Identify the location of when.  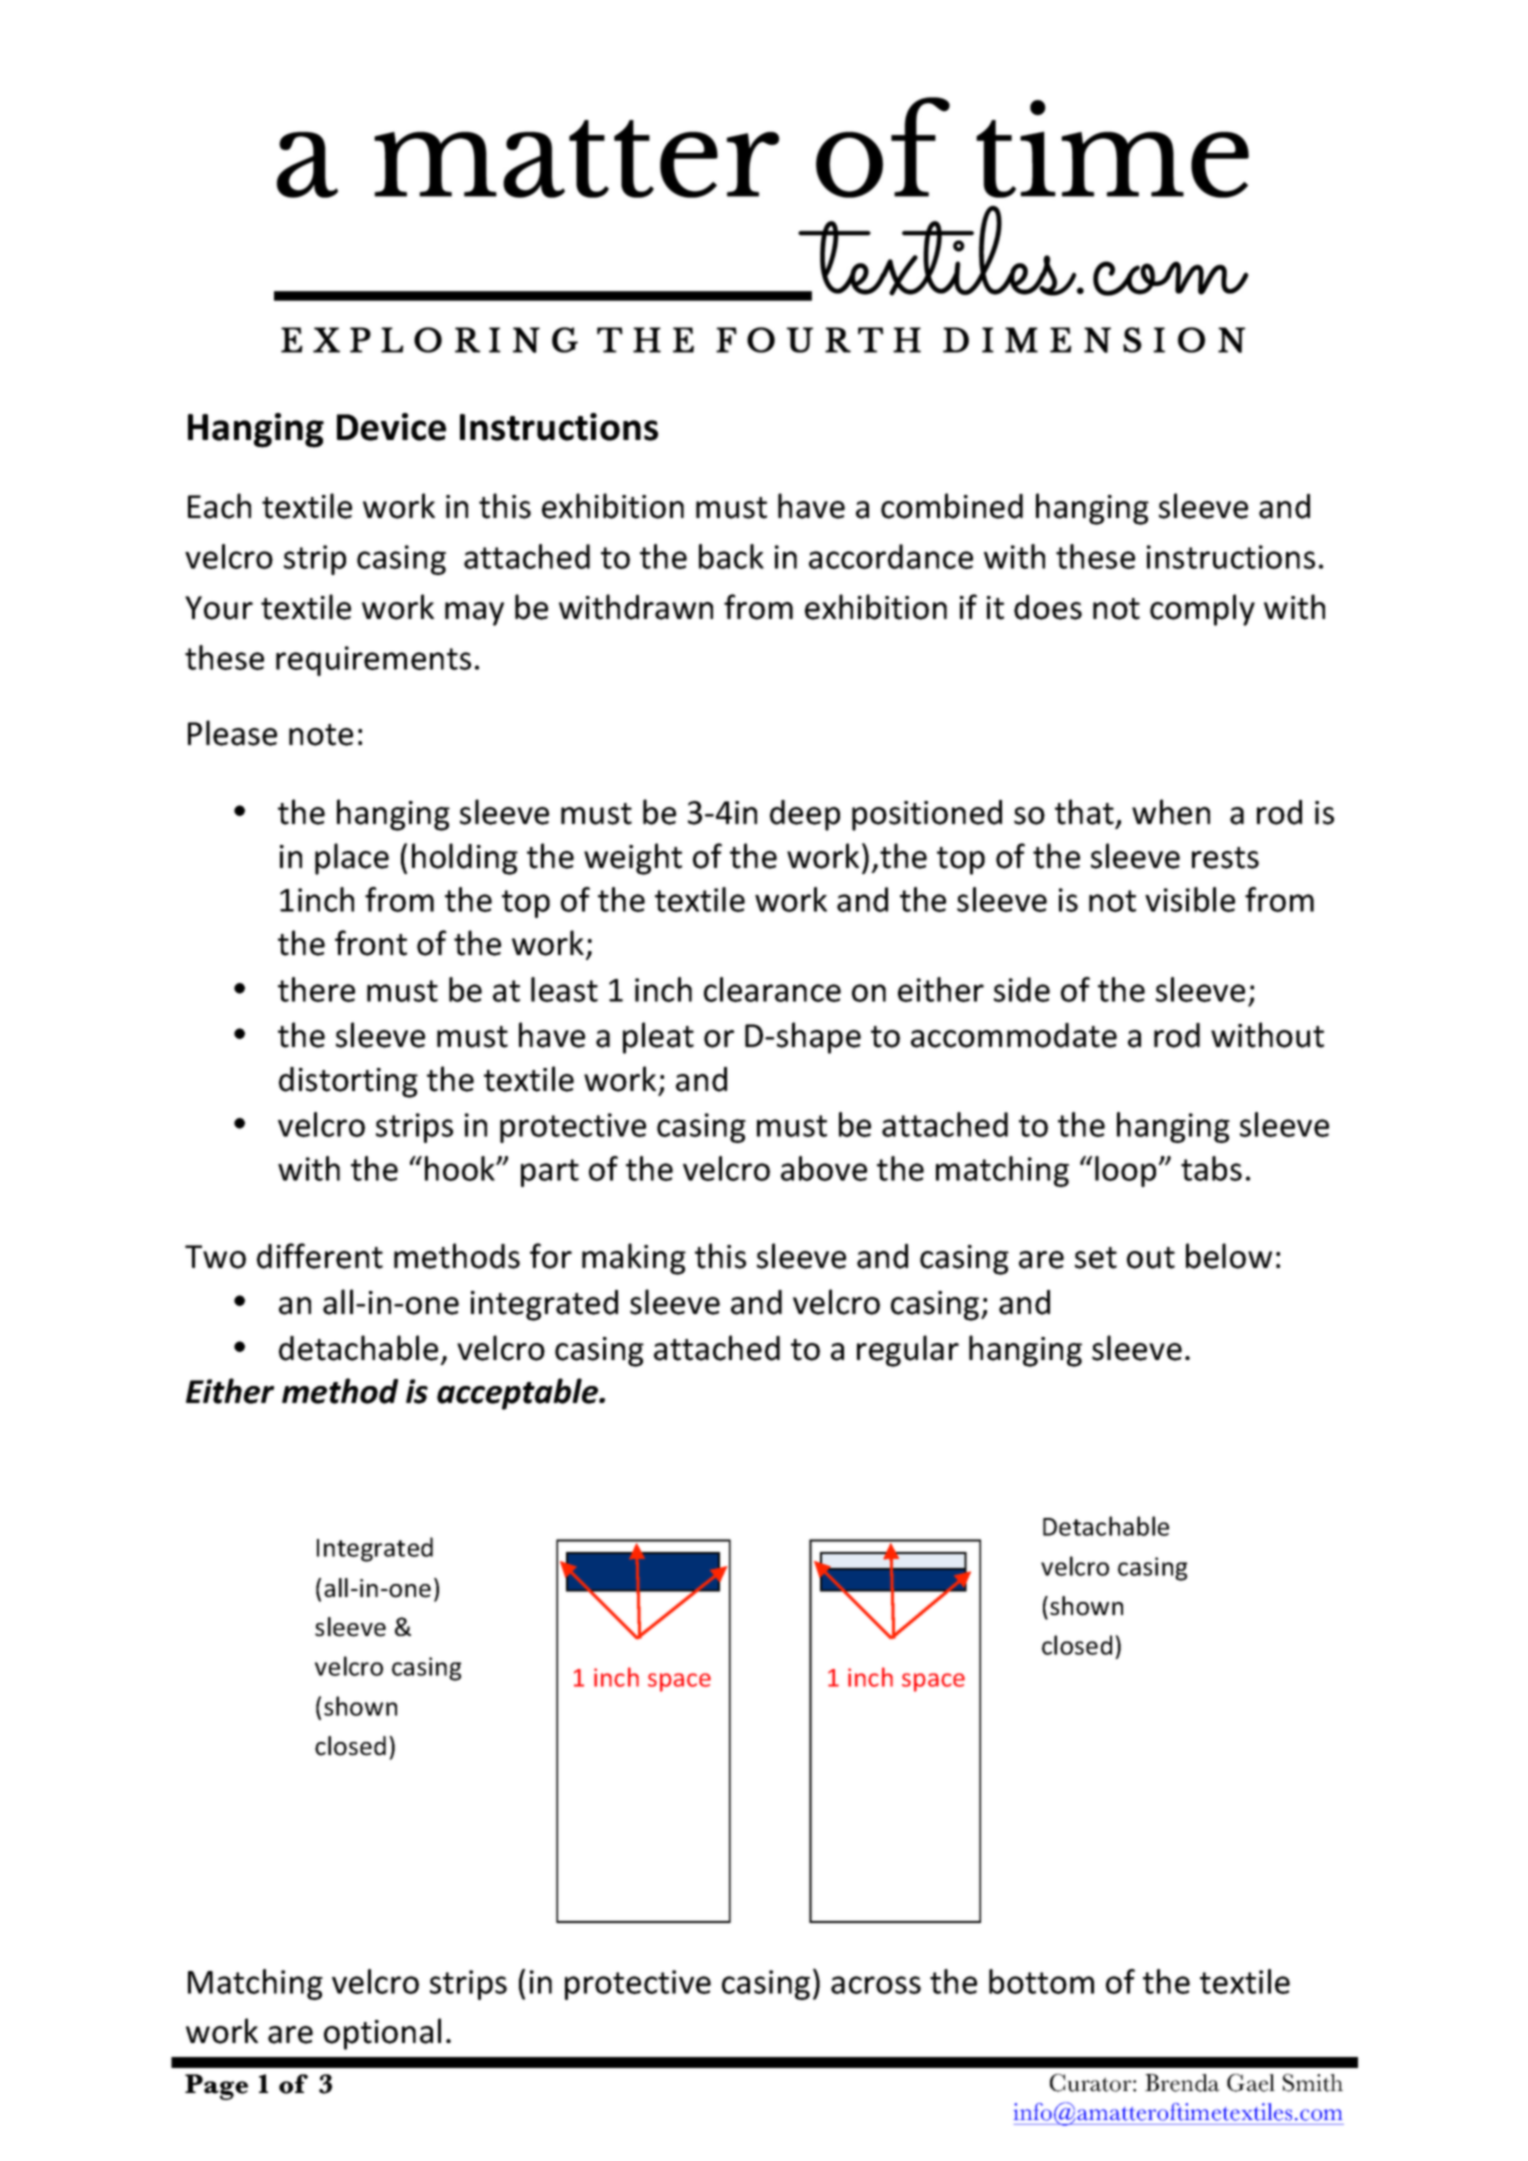
(1171, 812).
